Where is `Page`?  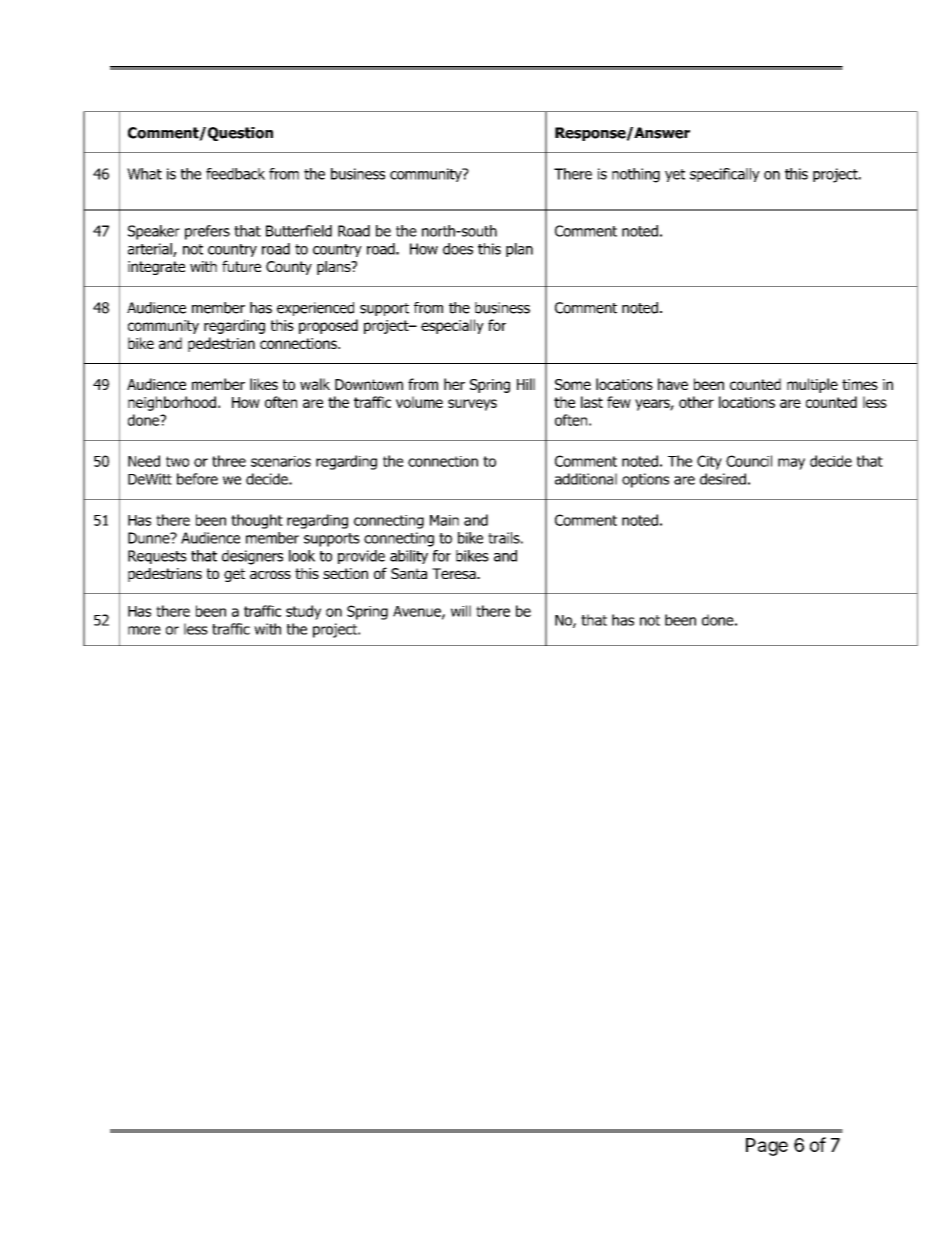 Page is located at coordinates (767, 1147).
